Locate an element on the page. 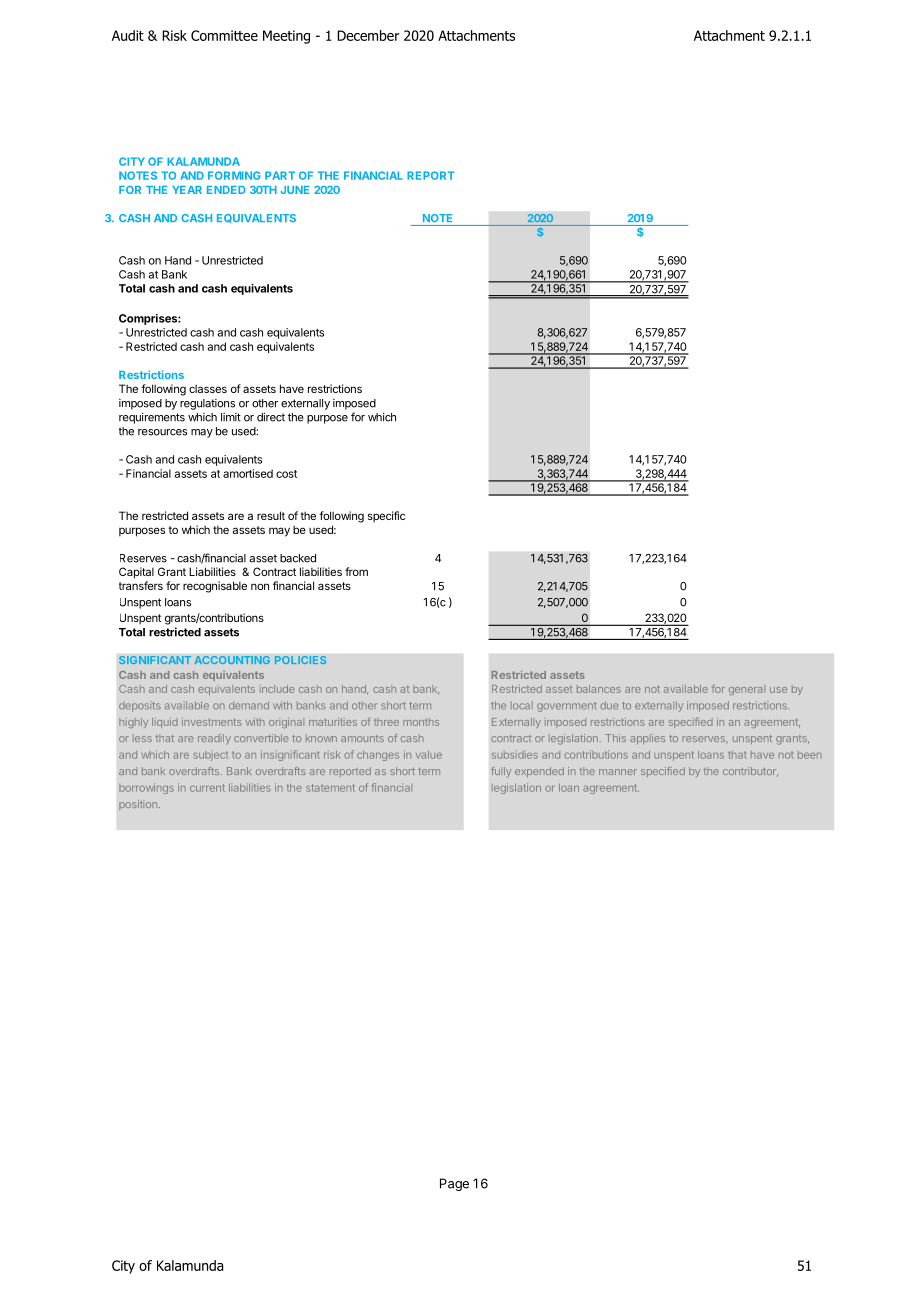  Meeting is located at coordinates (286, 37).
